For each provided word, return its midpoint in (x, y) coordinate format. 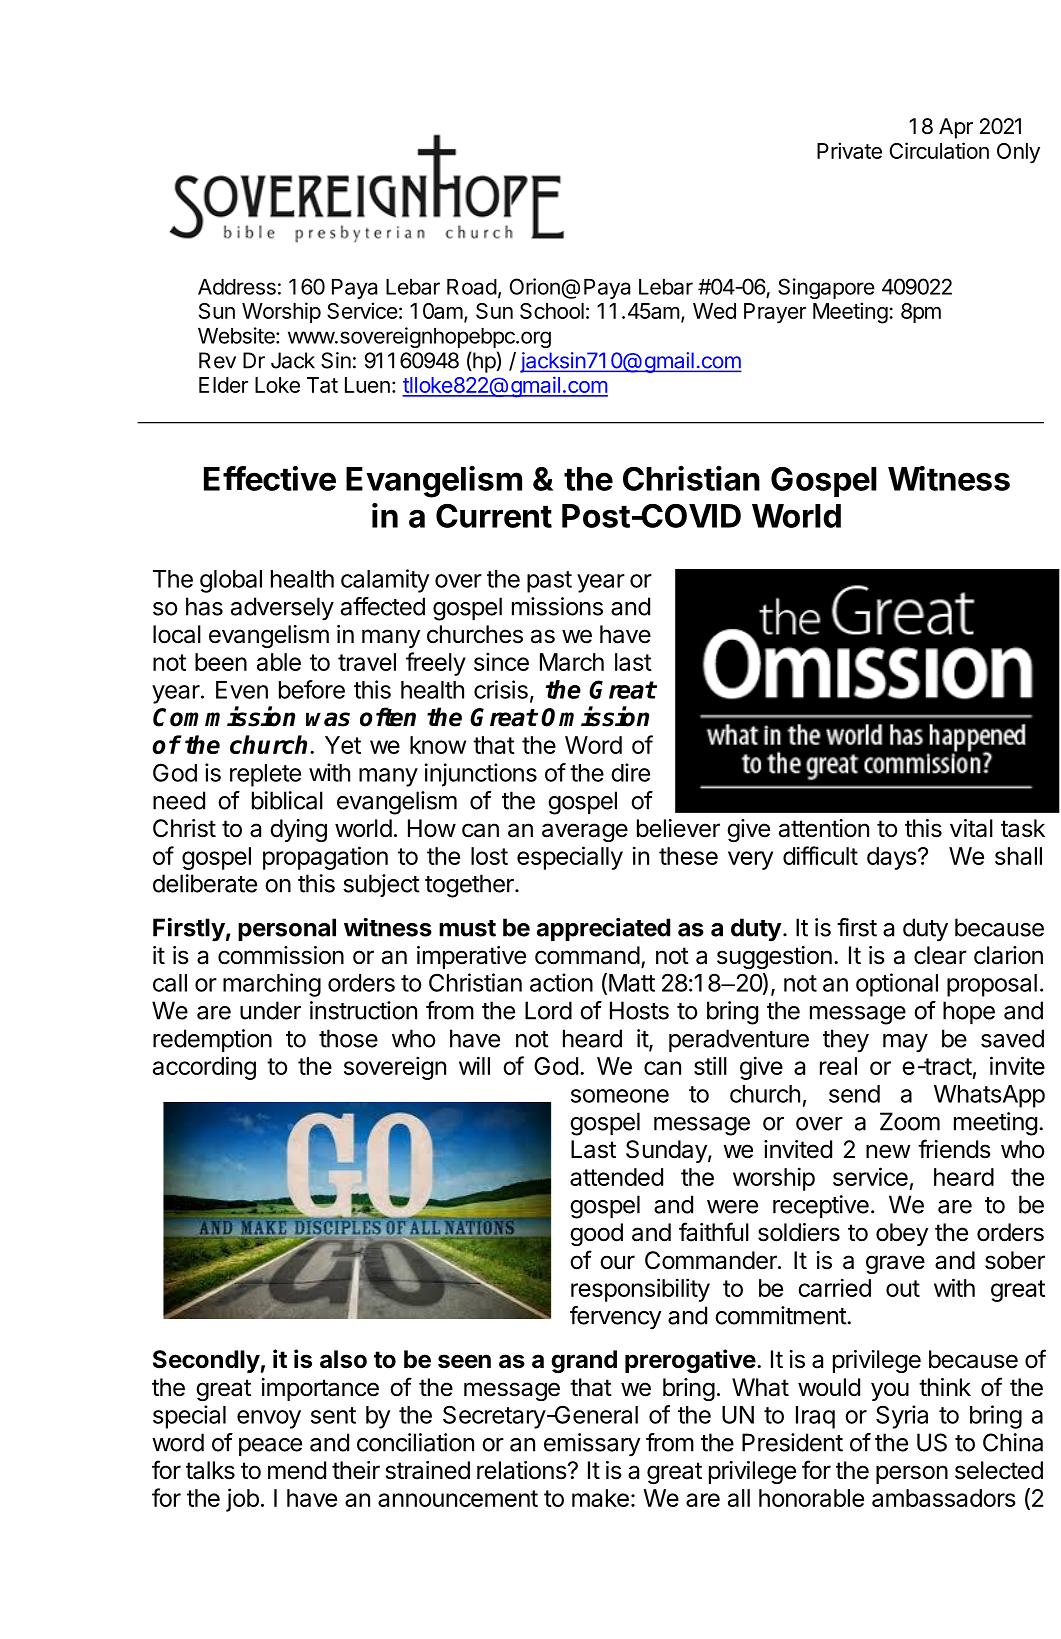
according (204, 1068)
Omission (595, 716)
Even (242, 690)
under (270, 1010)
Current (494, 516)
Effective (270, 478)
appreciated (603, 929)
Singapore (826, 288)
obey (902, 1234)
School (552, 311)
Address (237, 287)
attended (616, 1177)
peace (270, 1447)
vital (971, 828)
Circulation (939, 150)
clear (940, 955)
